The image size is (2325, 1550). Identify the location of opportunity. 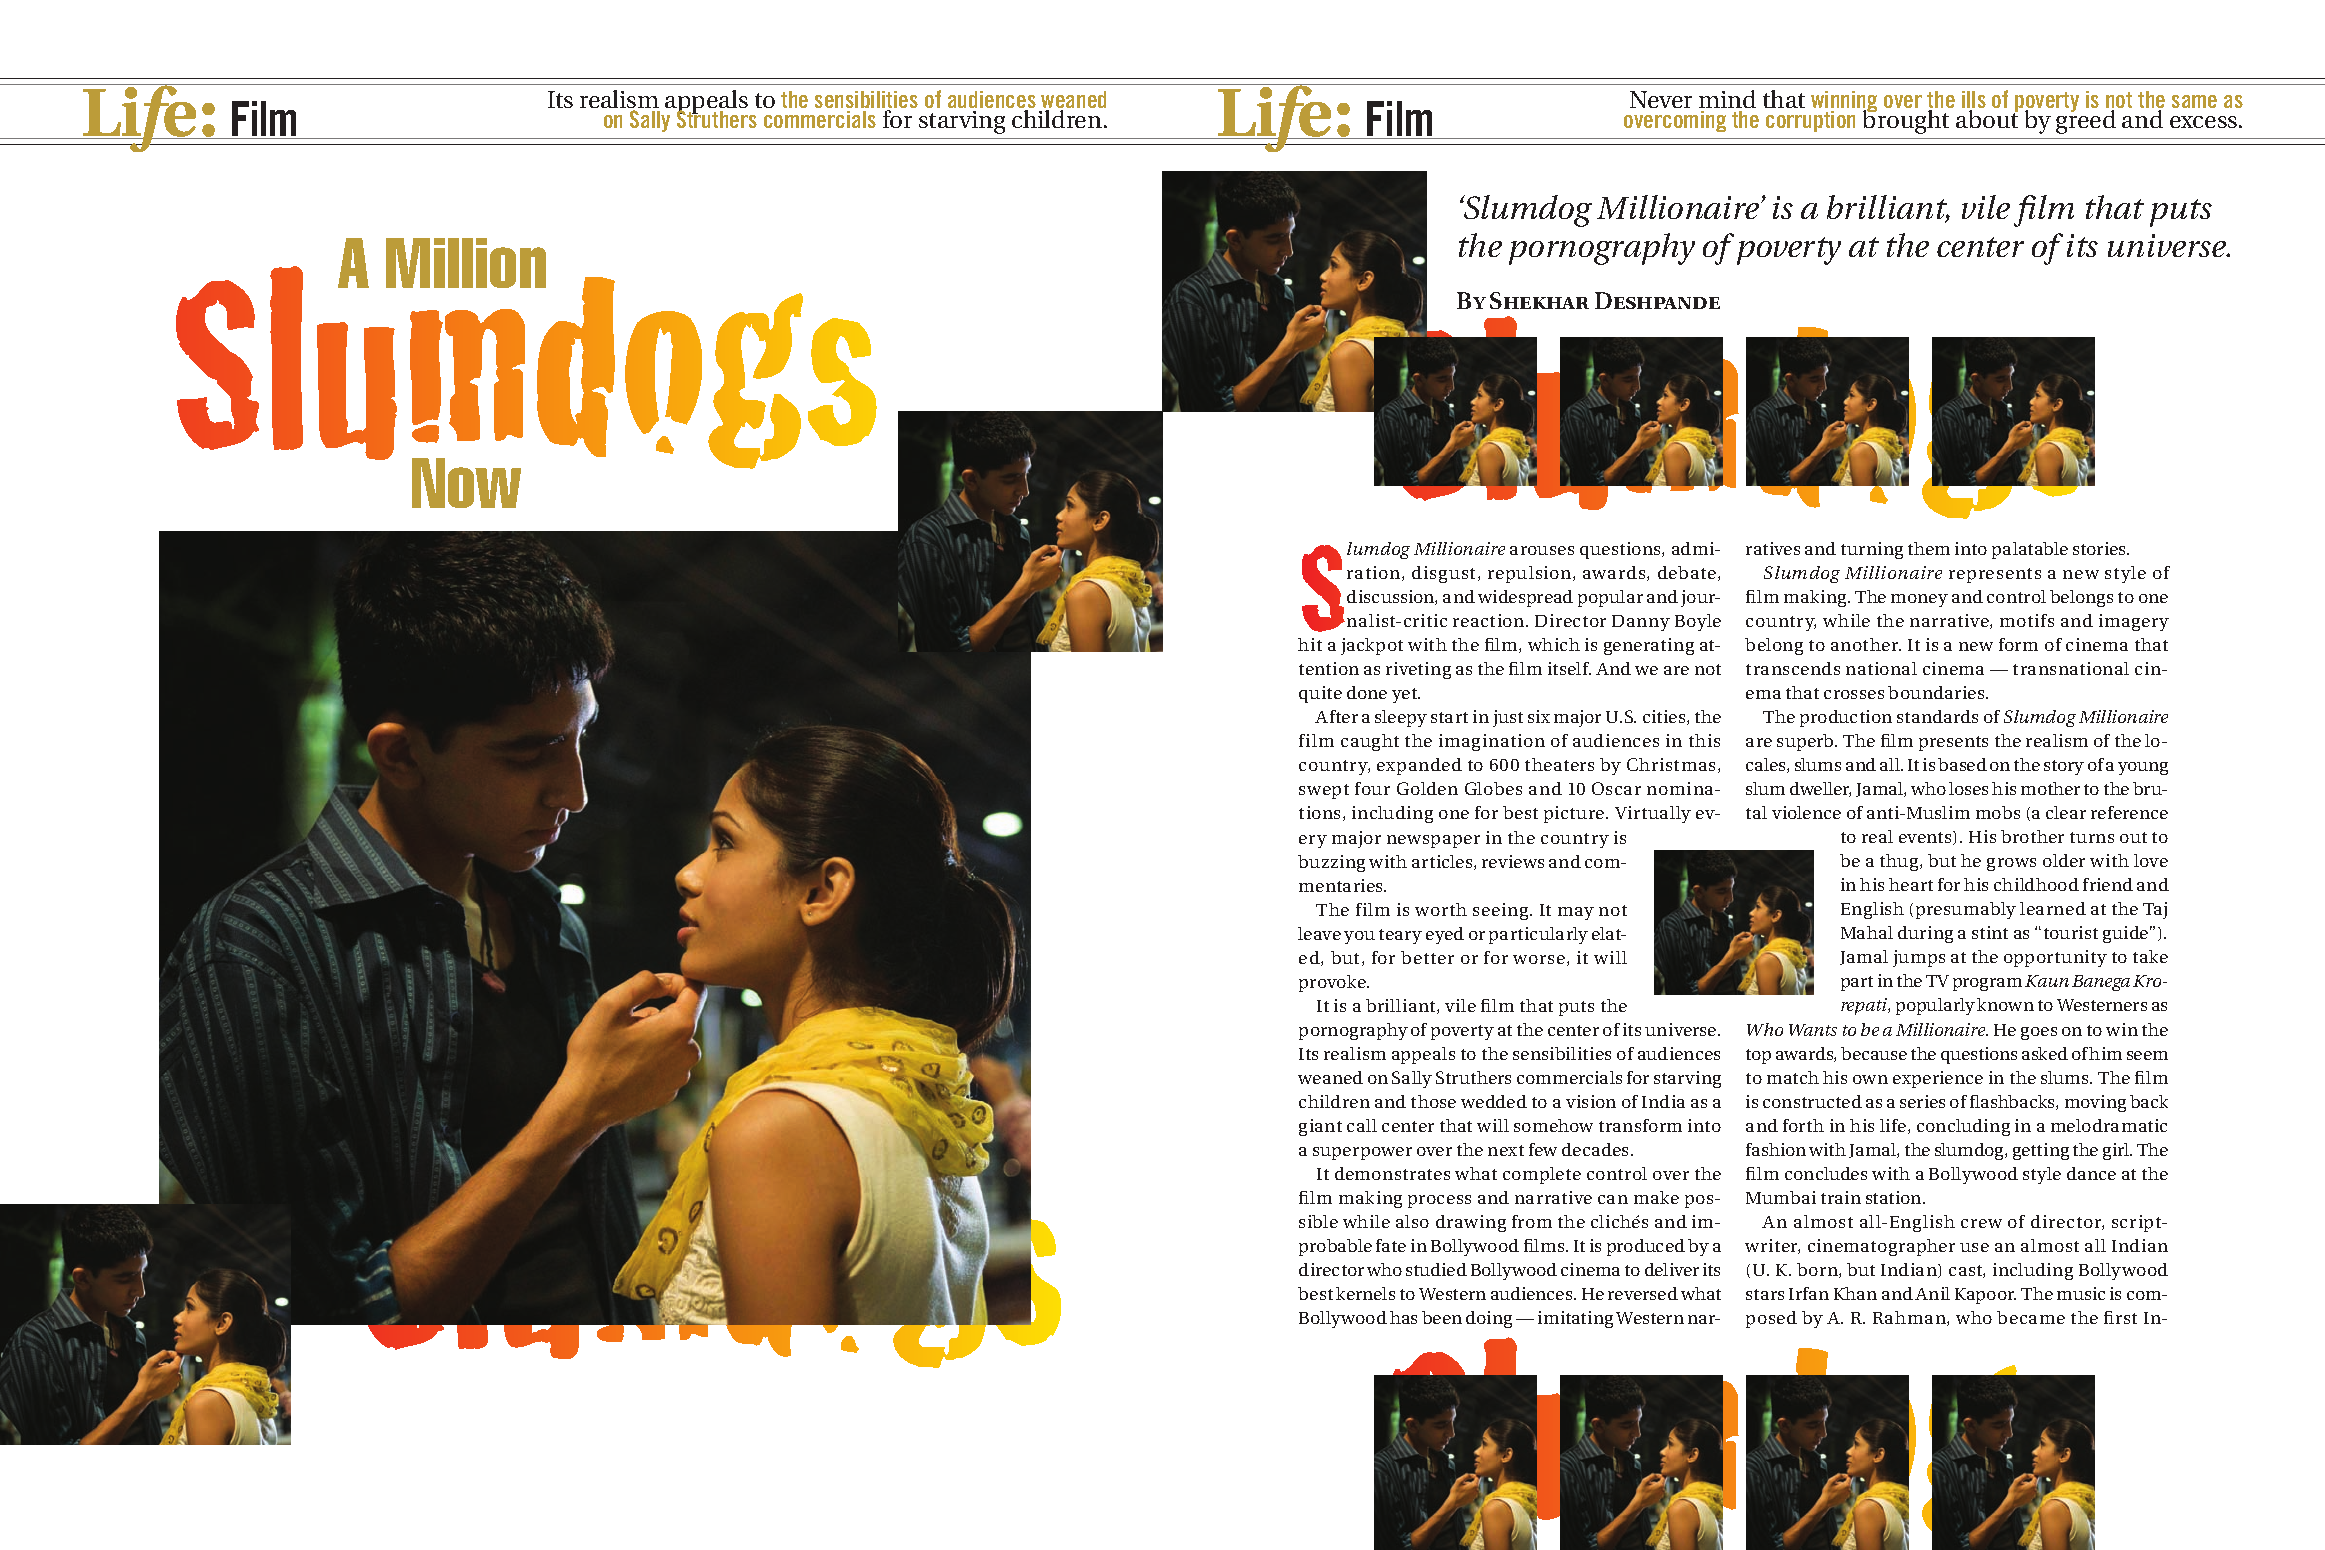
(2055, 958).
